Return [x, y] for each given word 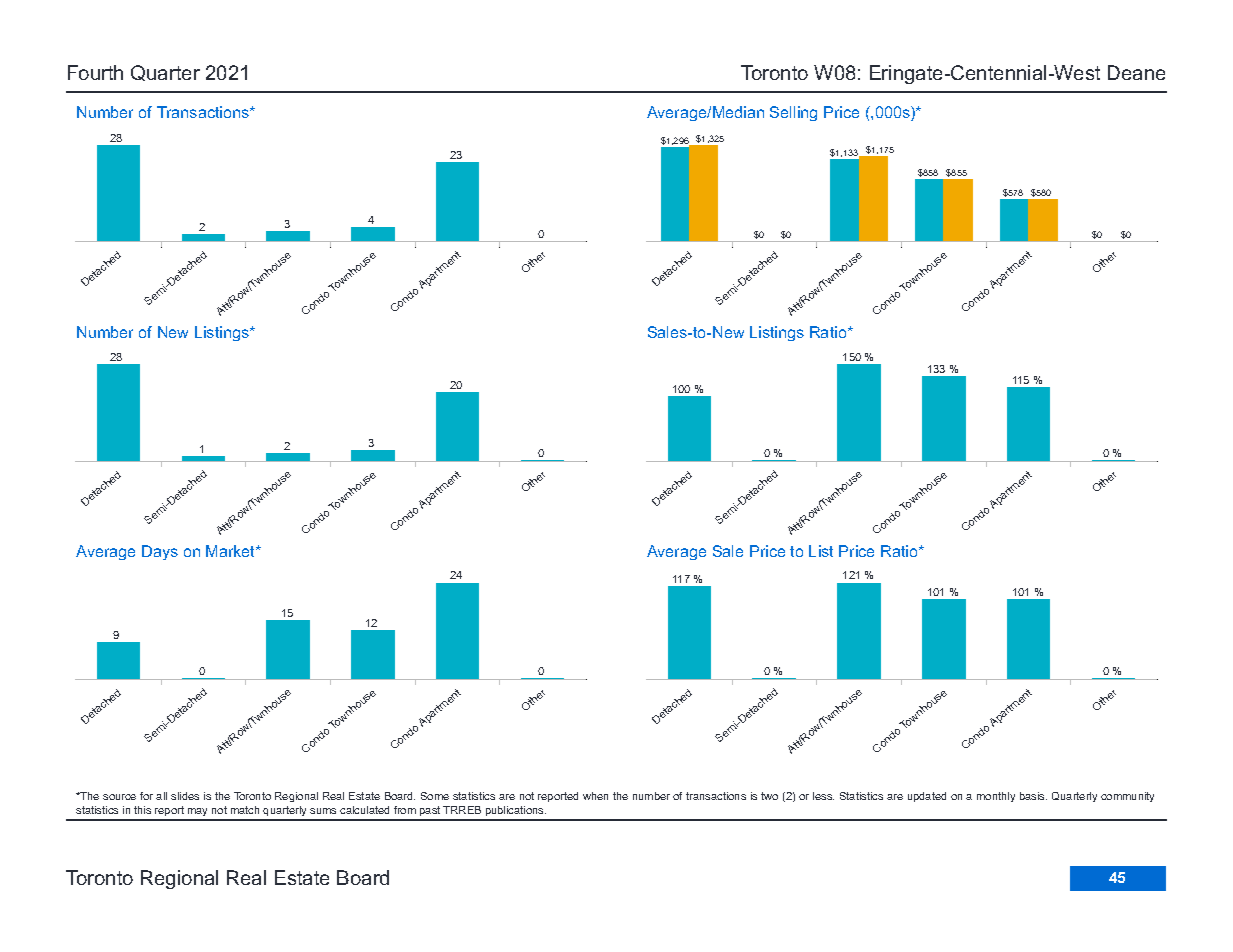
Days [160, 552]
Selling [793, 113]
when [595, 796]
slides [185, 796]
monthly [996, 797]
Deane [1136, 72]
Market [232, 551]
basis [1033, 796]
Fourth [95, 72]
